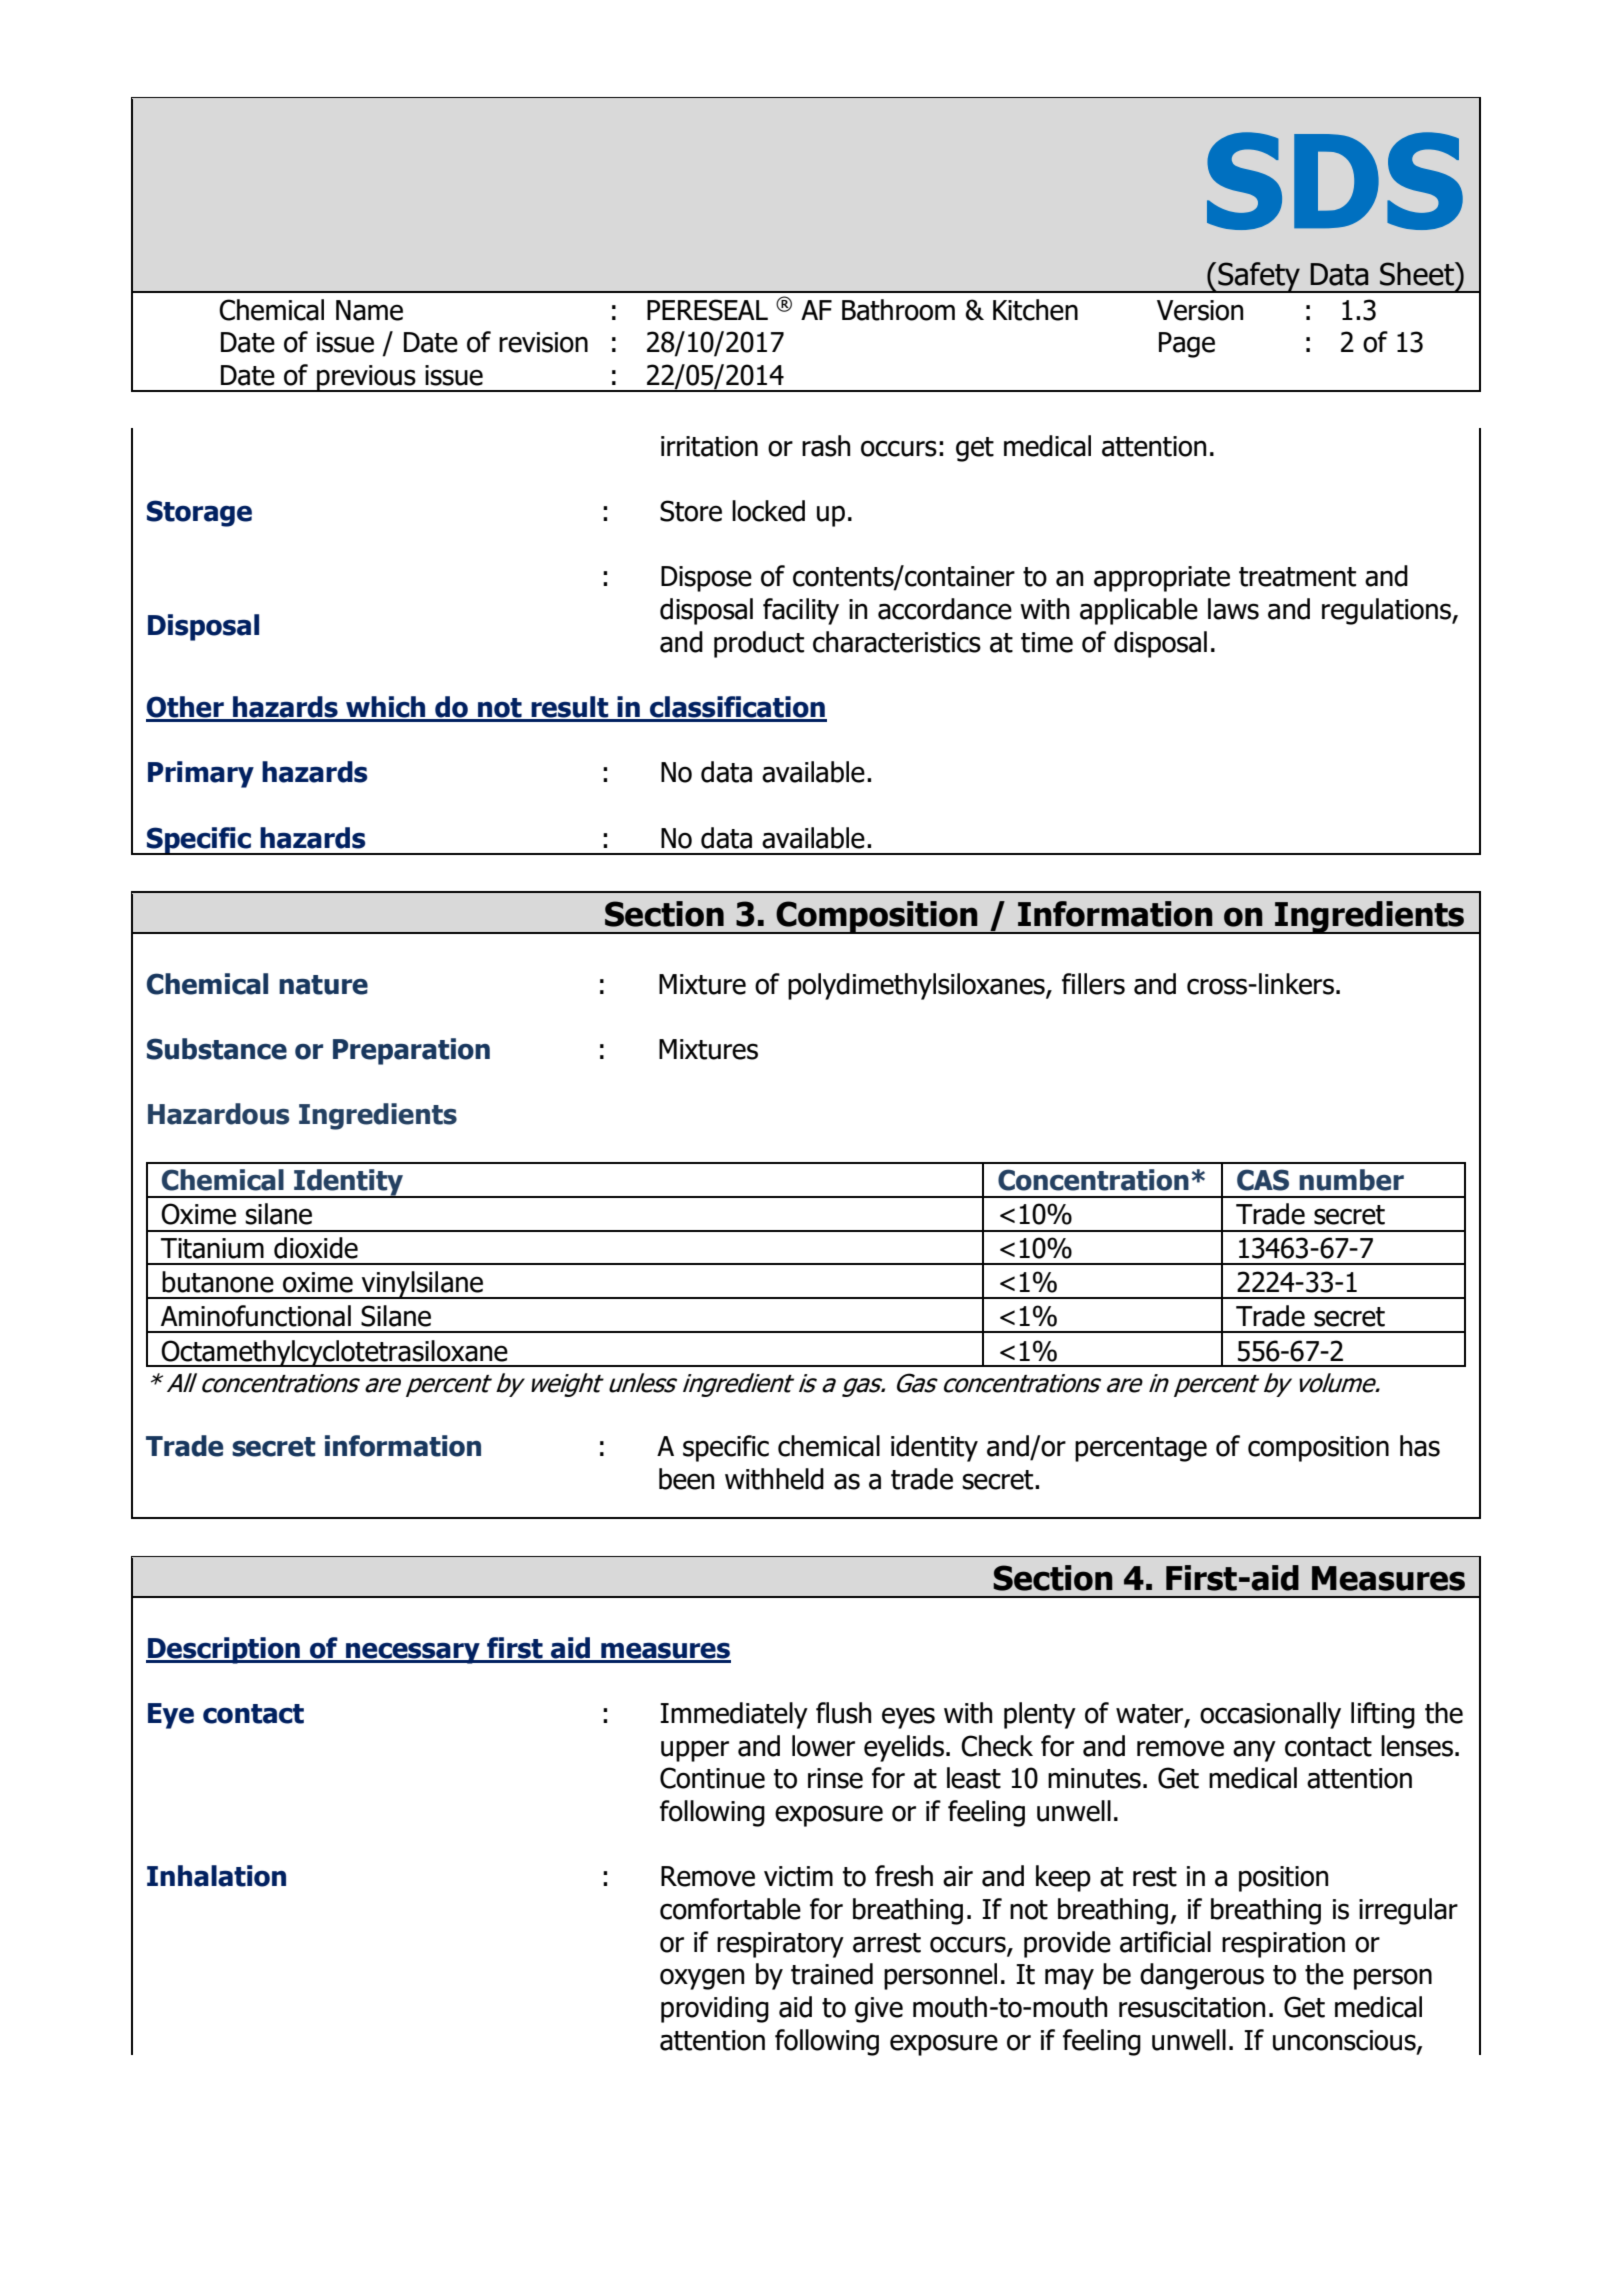 Image resolution: width=1611 pixels, height=2278 pixels. What do you see at coordinates (832, 1974) in the screenshot?
I see `trained` at bounding box center [832, 1974].
